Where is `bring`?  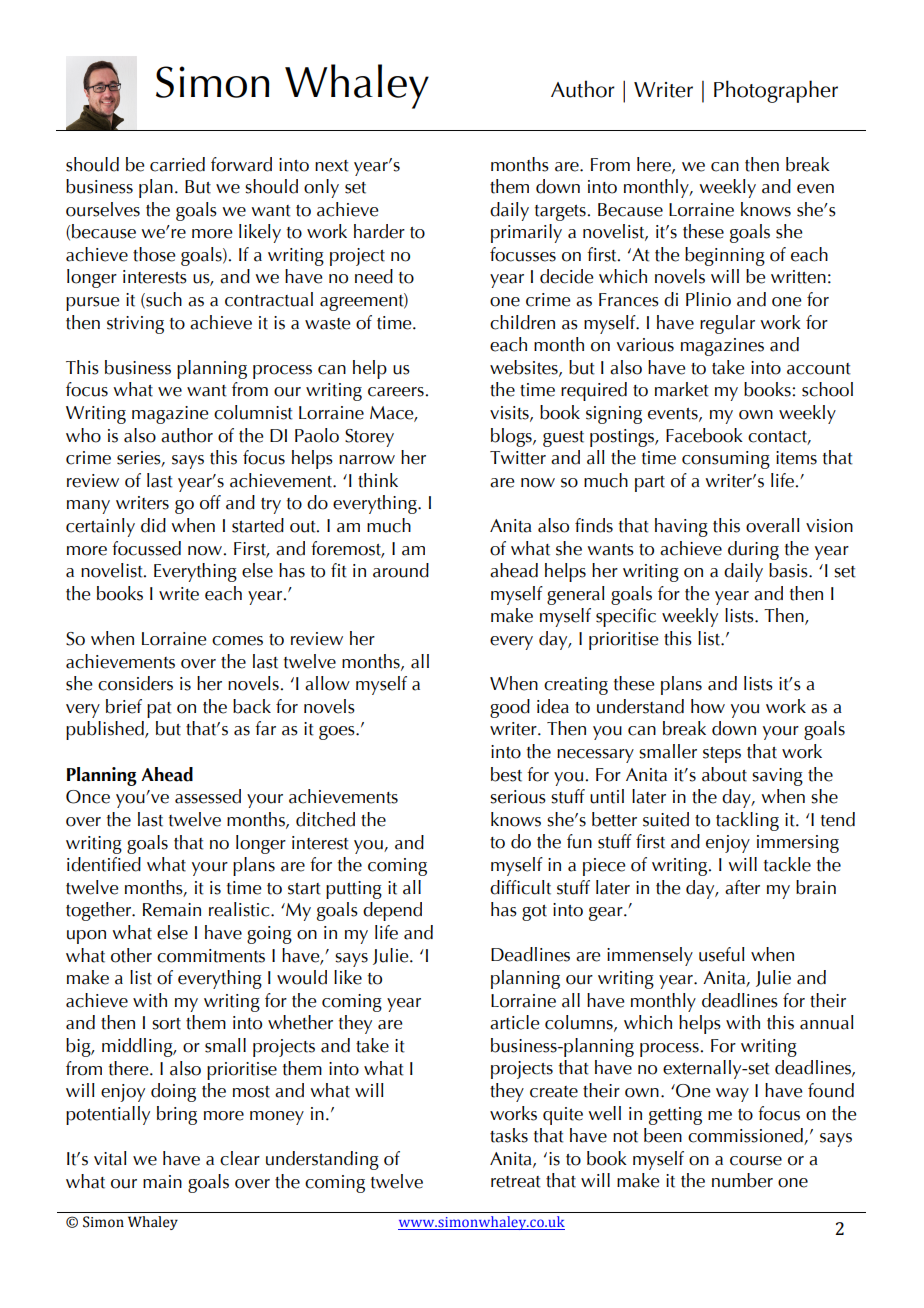
bring is located at coordinates (177, 1115).
